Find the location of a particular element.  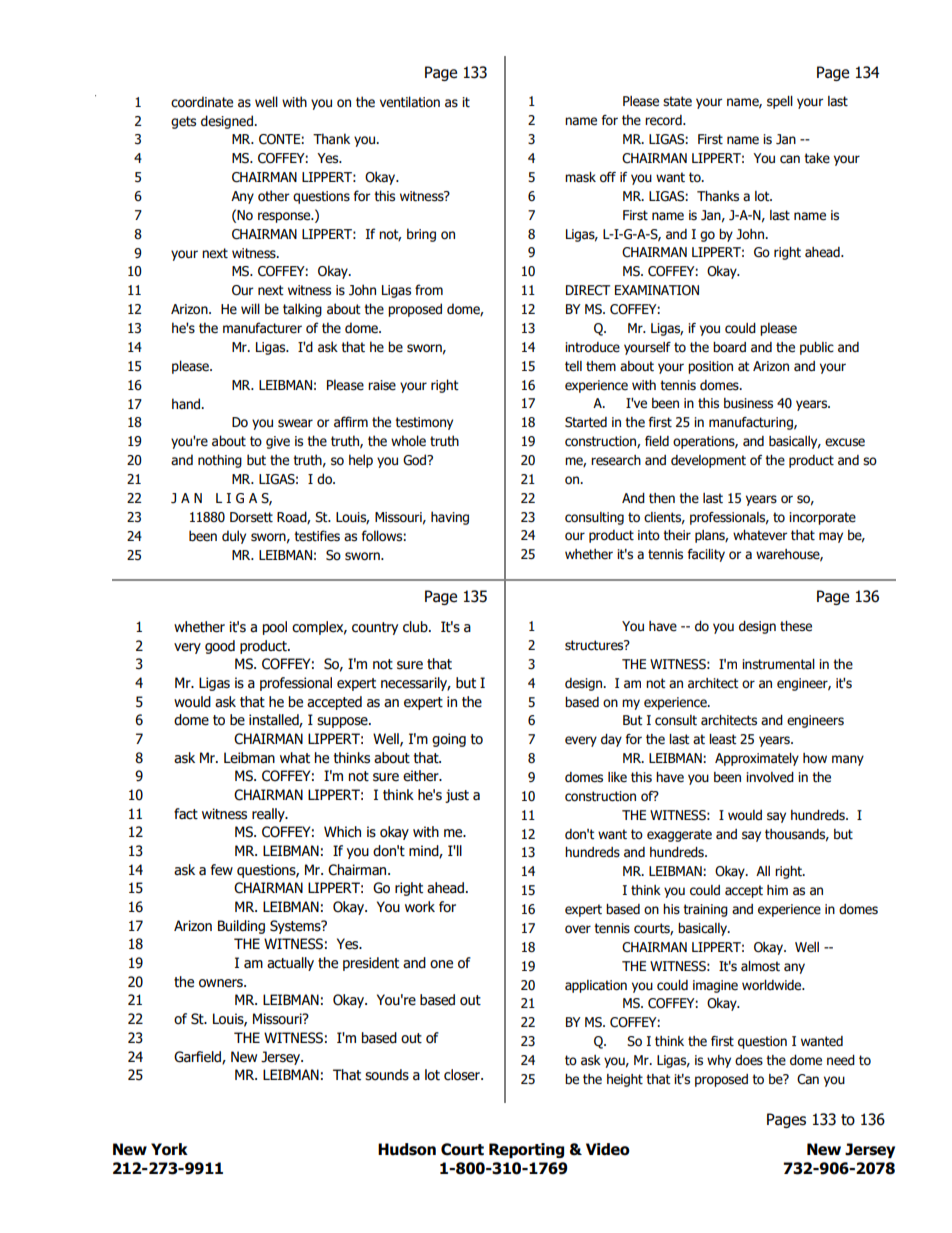

really is located at coordinates (269, 815).
